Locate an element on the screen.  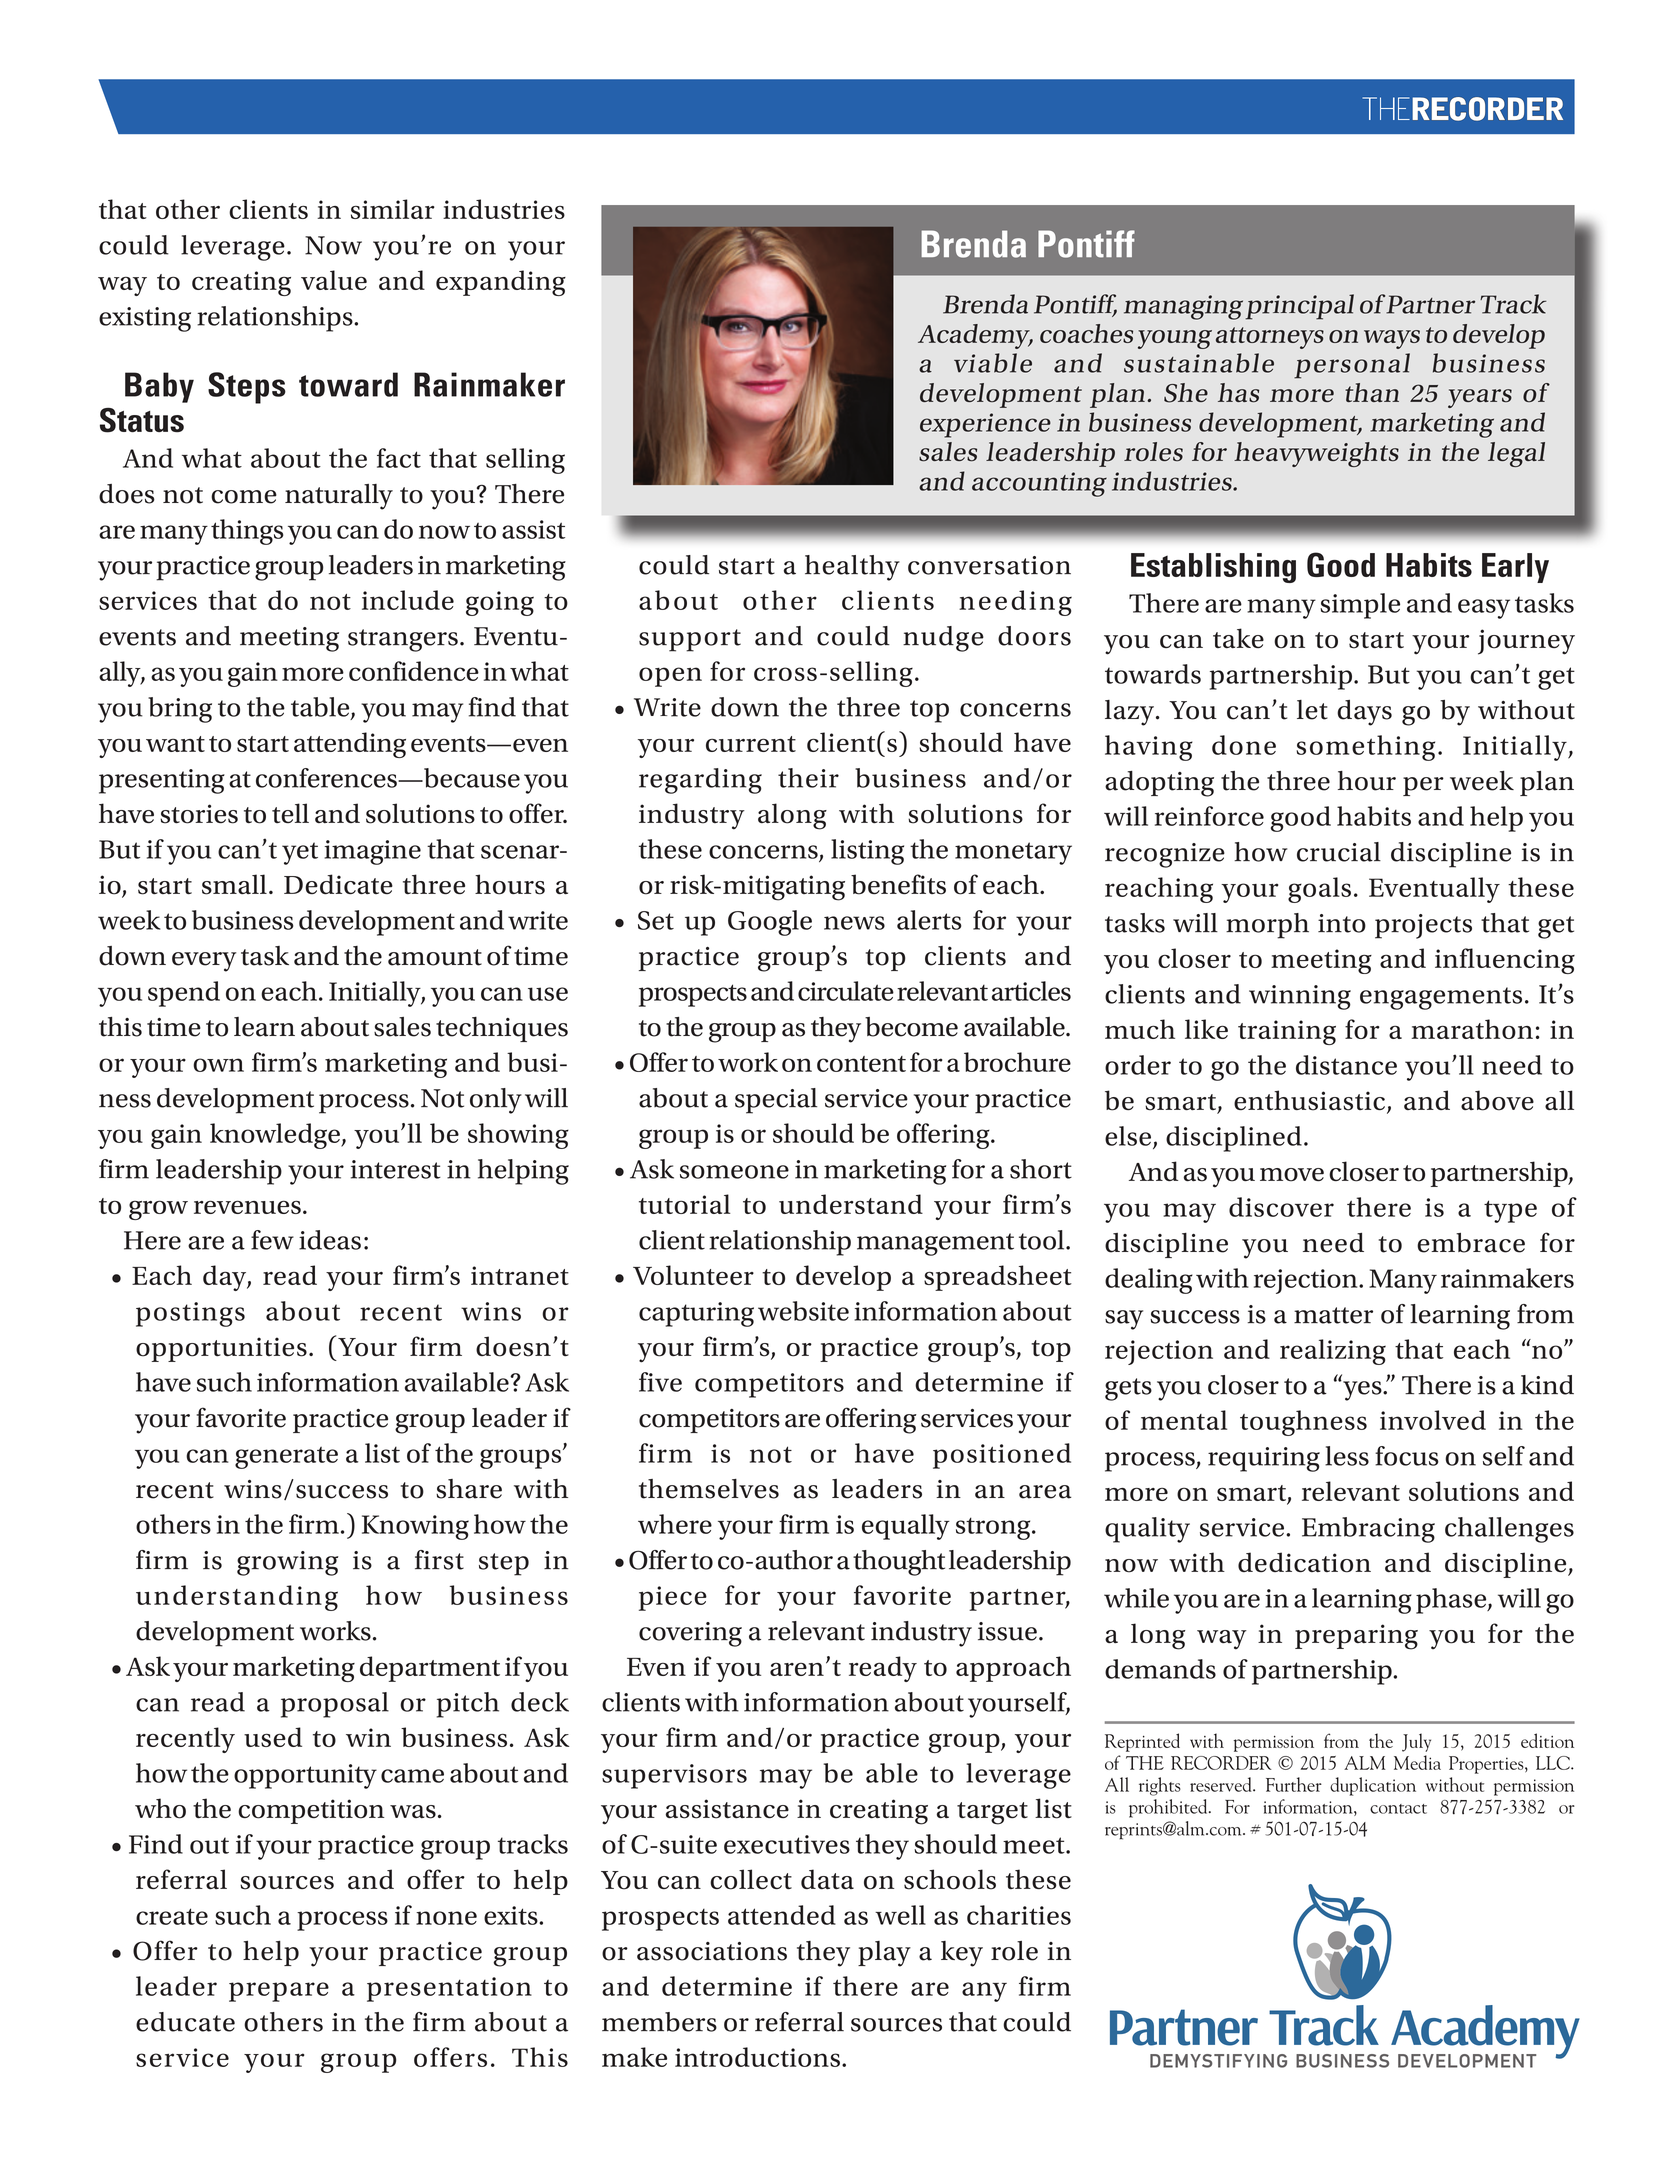
yet is located at coordinates (300, 853).
